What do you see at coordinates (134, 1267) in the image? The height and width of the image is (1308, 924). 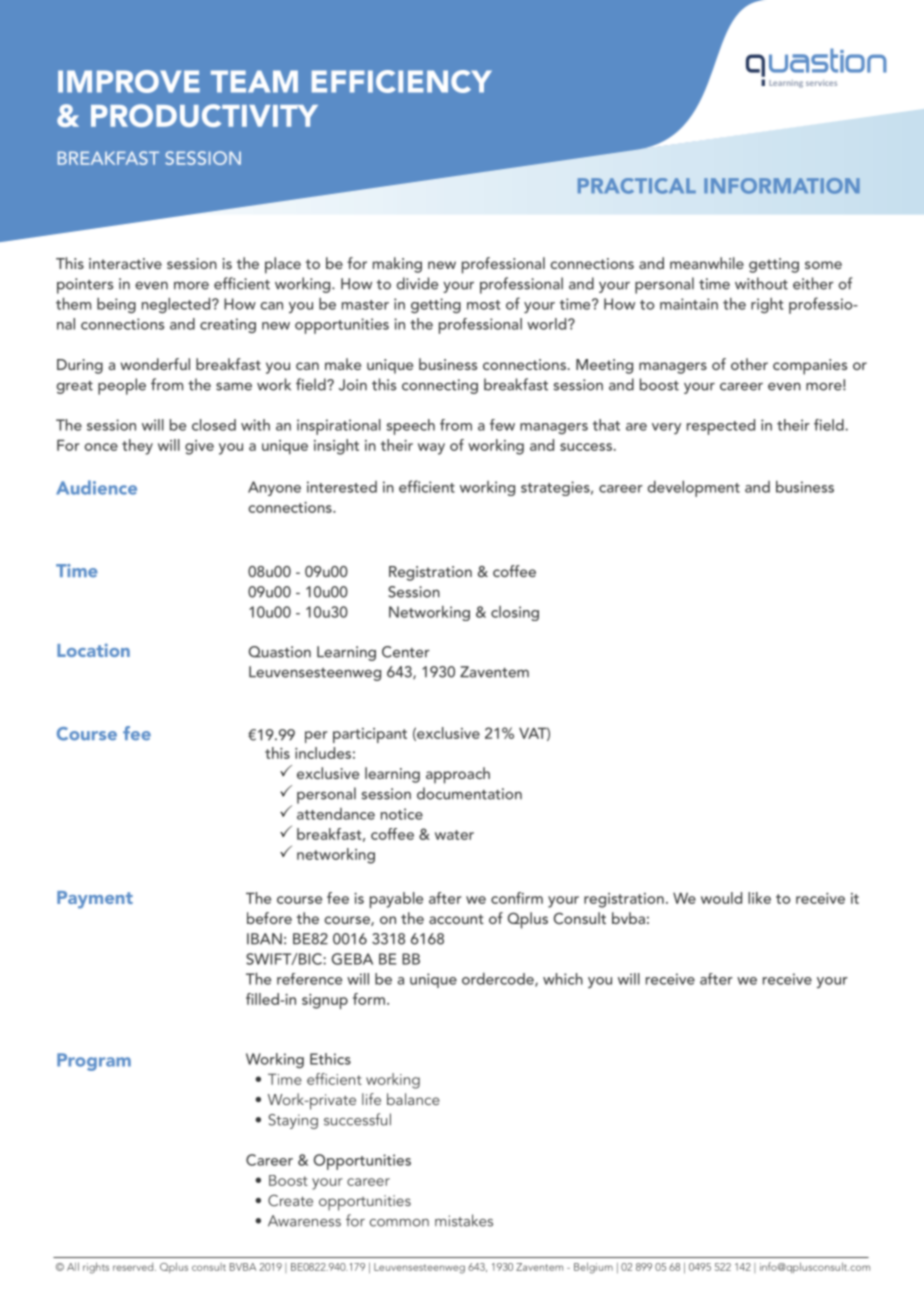 I see `reserved` at bounding box center [134, 1267].
